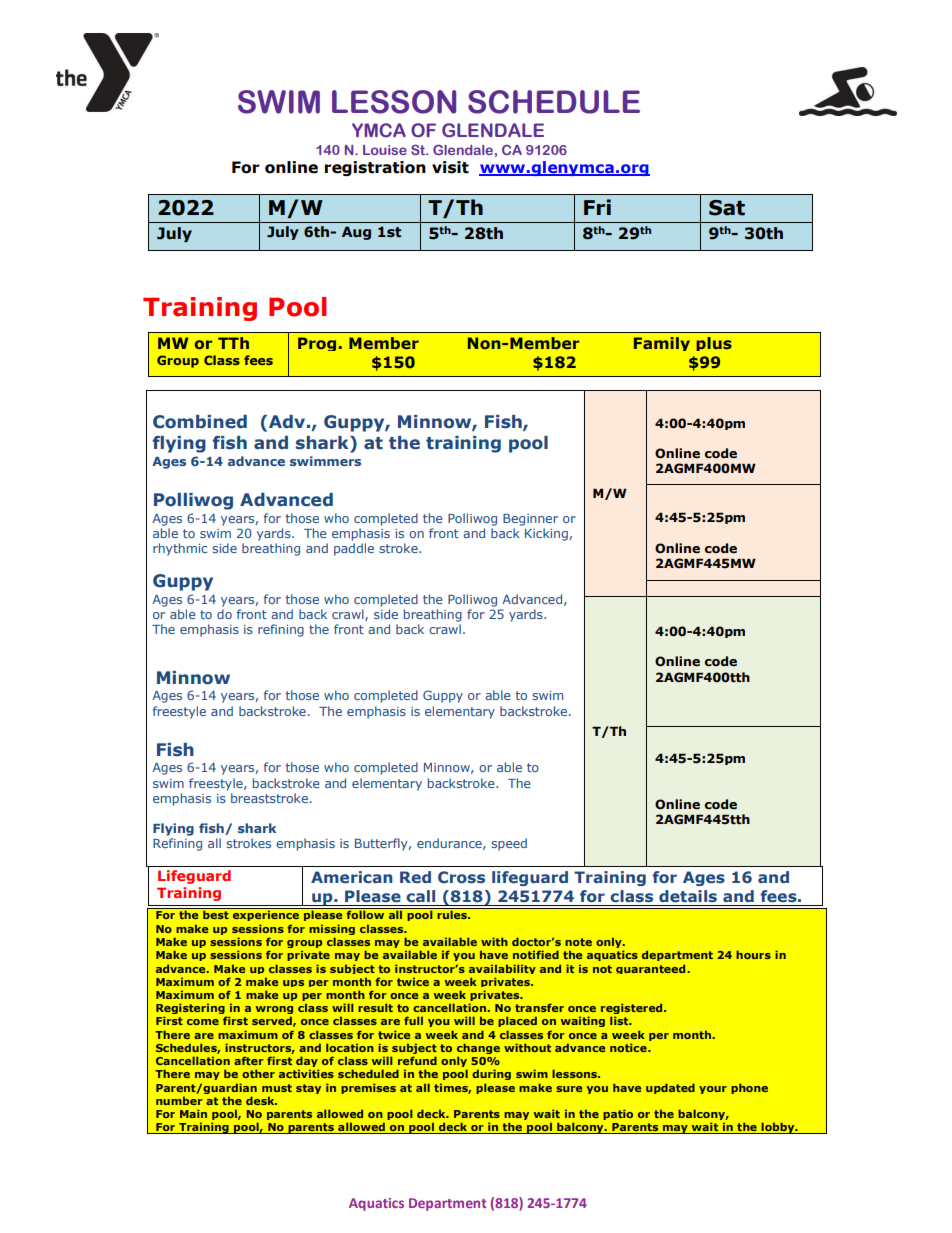 Image resolution: width=952 pixels, height=1233 pixels. I want to click on updated, so click(670, 1088).
